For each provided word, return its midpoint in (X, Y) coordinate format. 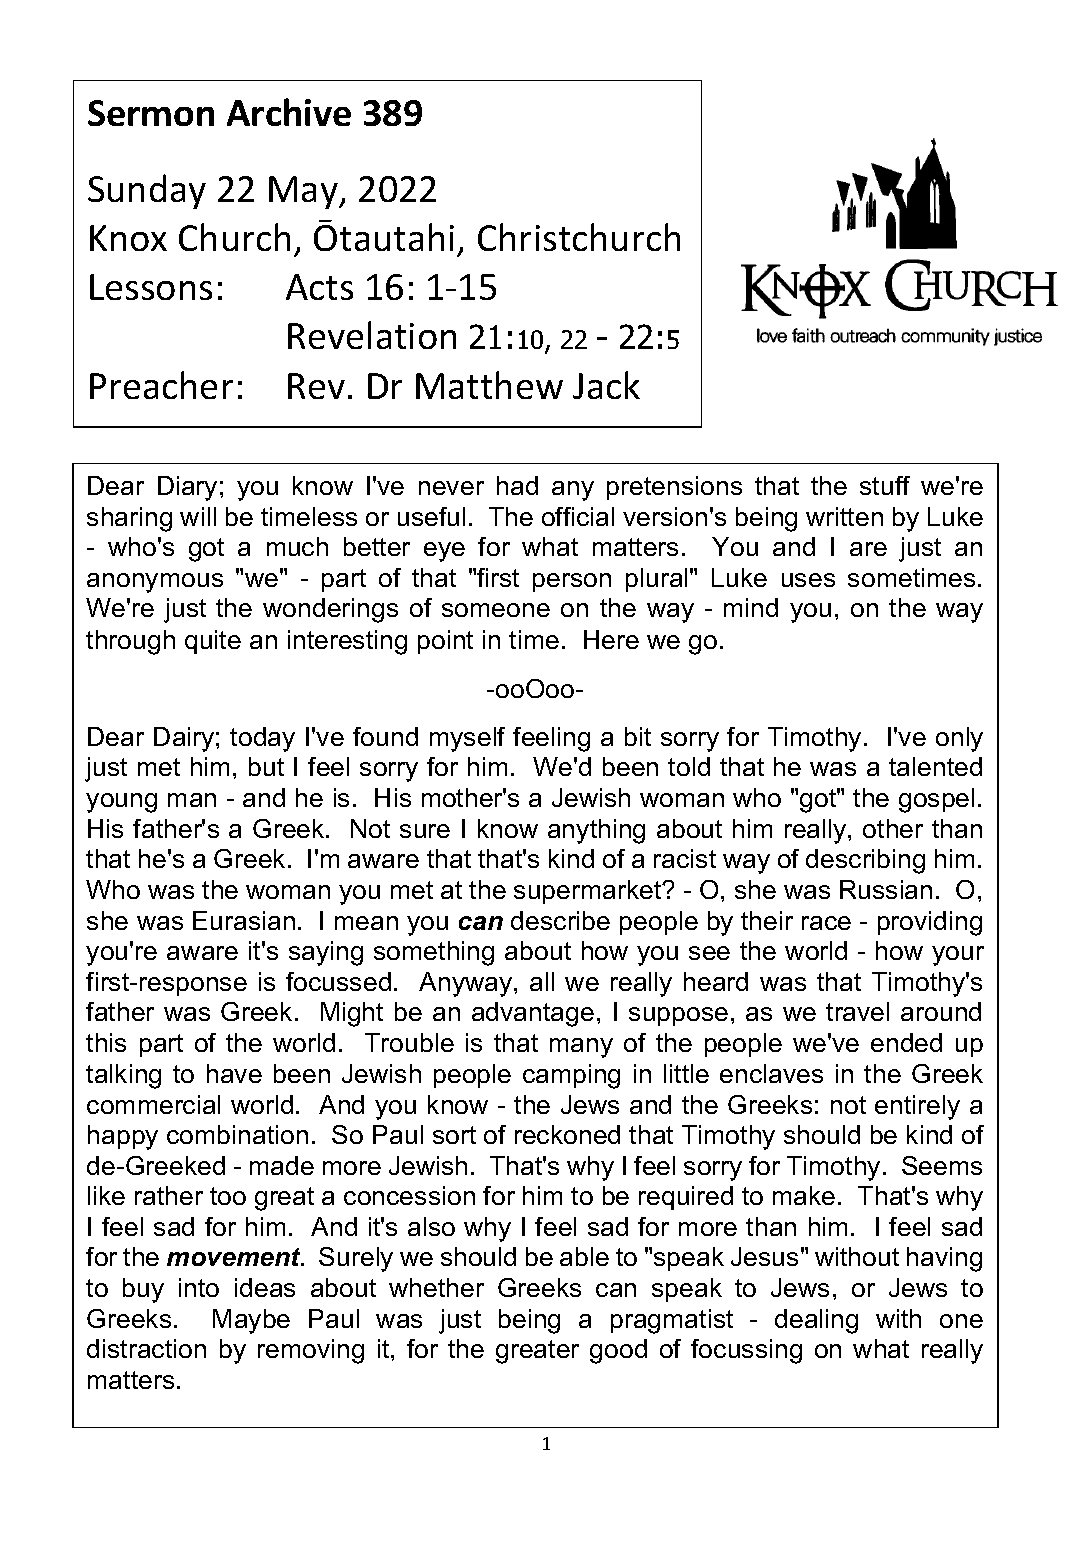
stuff (885, 485)
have (234, 1073)
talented (935, 766)
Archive (289, 112)
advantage (533, 1014)
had (517, 485)
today (262, 739)
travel (857, 1011)
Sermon (151, 113)
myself (467, 739)
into (199, 1287)
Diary (187, 488)
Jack (606, 385)
